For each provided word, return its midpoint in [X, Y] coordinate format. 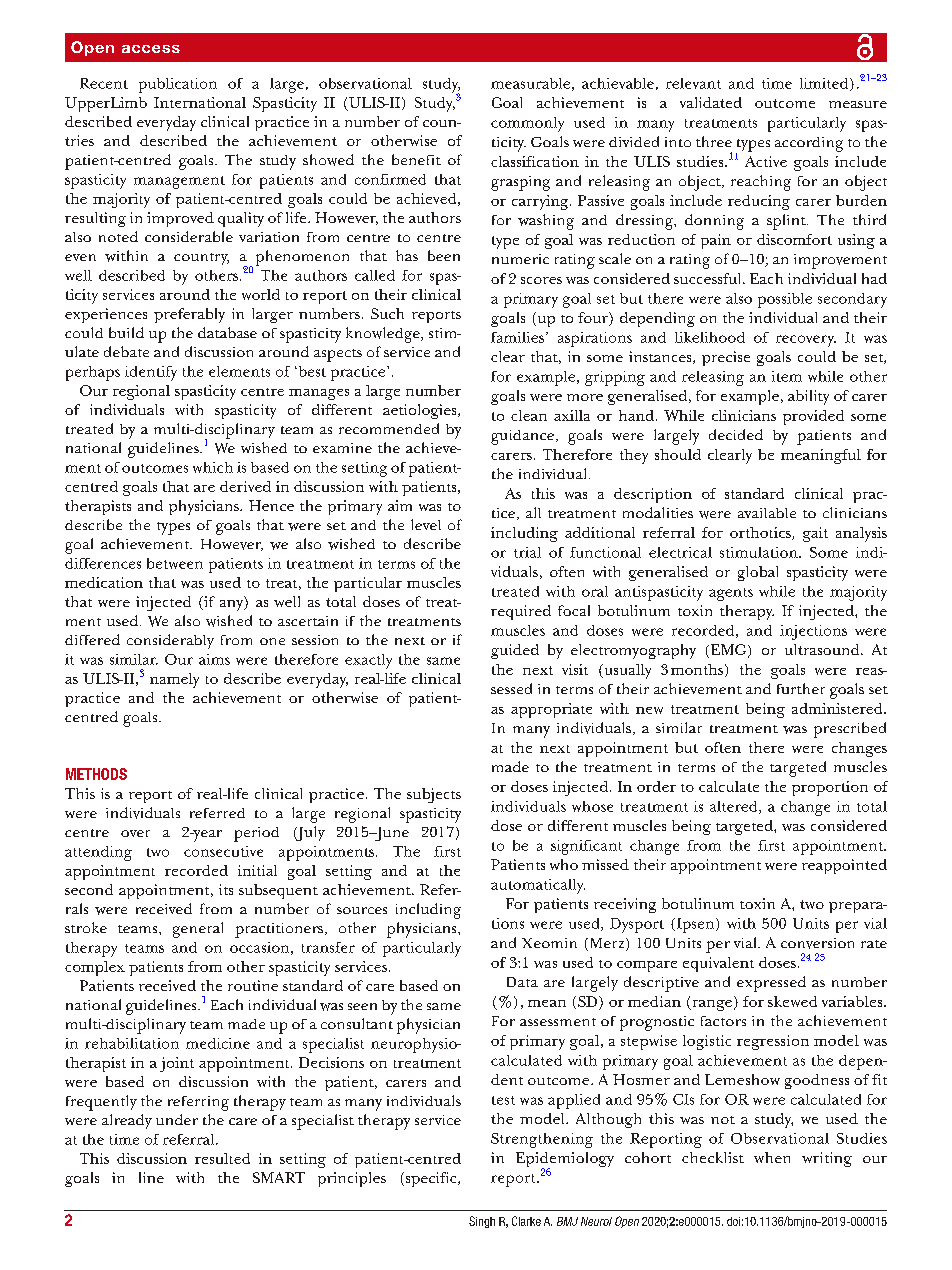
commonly [527, 124]
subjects [434, 795]
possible [785, 300]
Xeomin [549, 943]
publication [178, 85]
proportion [830, 788]
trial [527, 552]
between [175, 563]
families [517, 337]
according [809, 144]
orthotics [761, 533]
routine [253, 985]
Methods [96, 774]
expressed [771, 984]
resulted [222, 1158]
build [126, 332]
